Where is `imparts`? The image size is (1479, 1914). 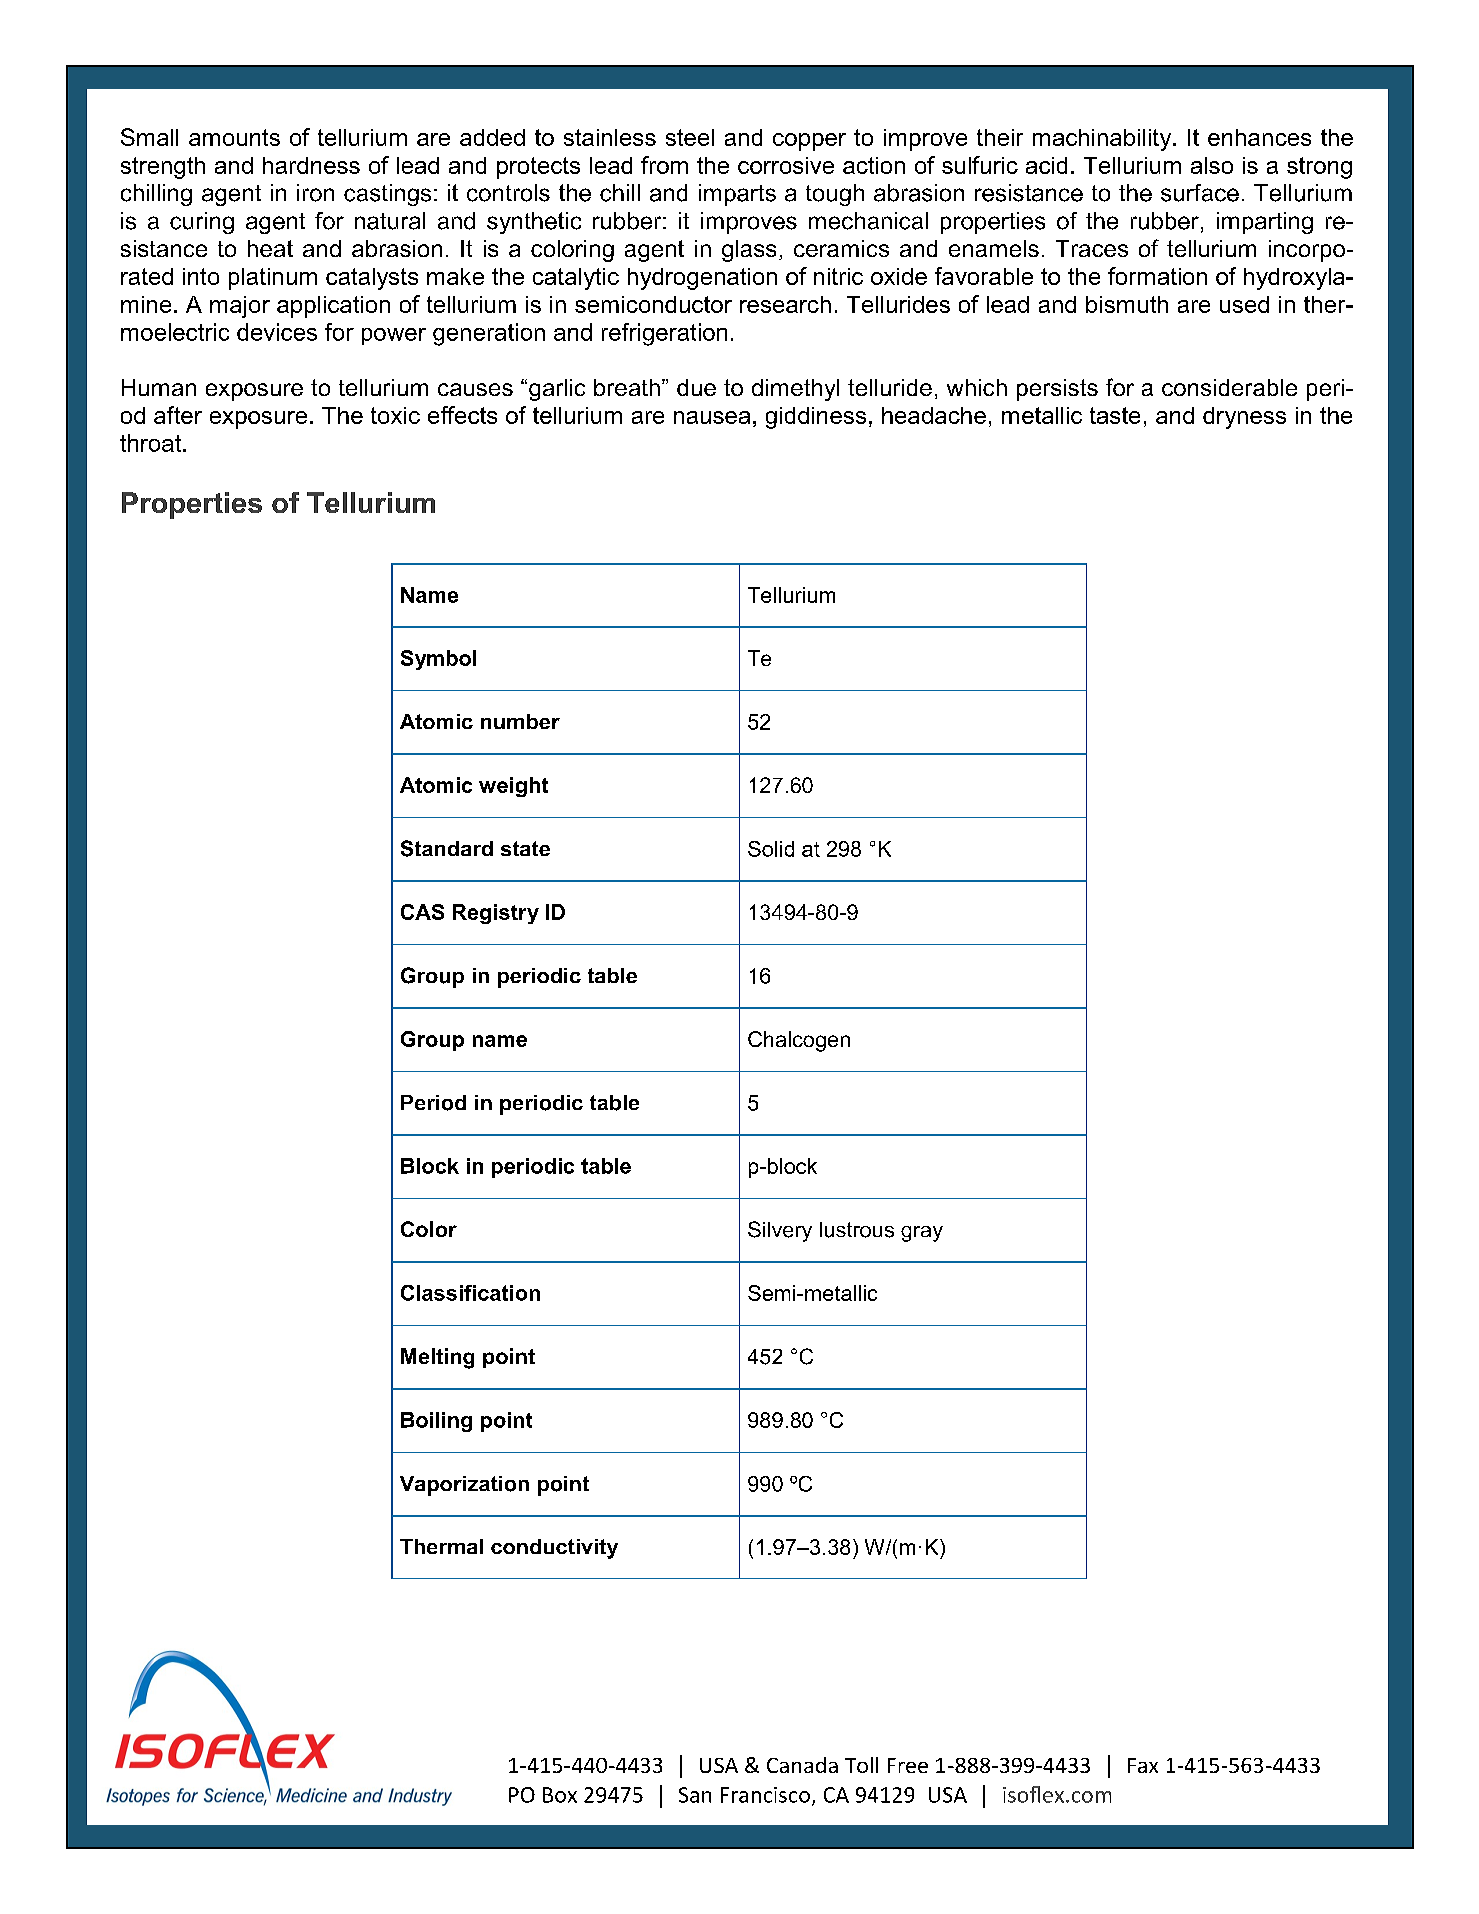 imparts is located at coordinates (737, 195).
